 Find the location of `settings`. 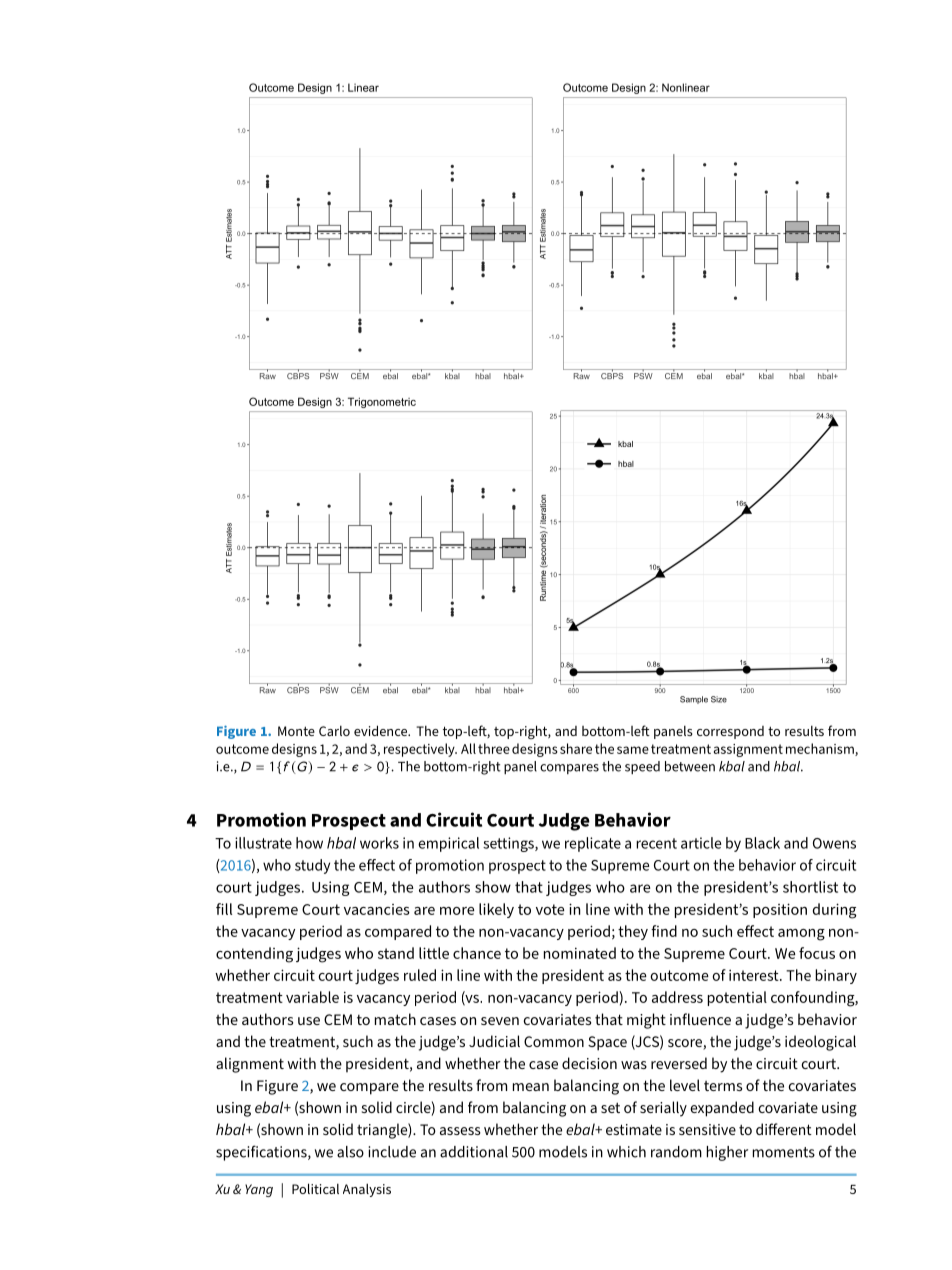

settings is located at coordinates (509, 844).
